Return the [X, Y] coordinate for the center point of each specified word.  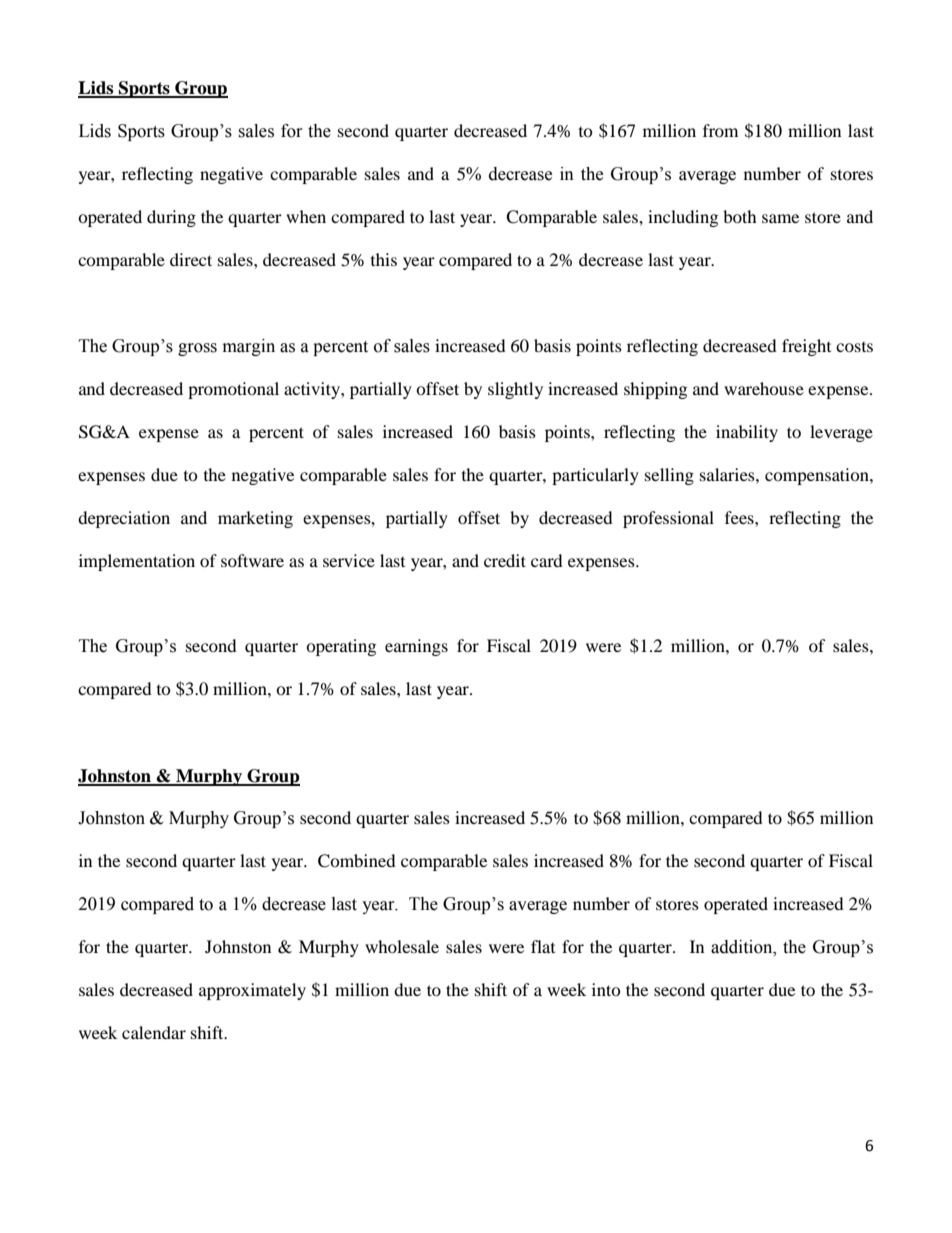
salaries [728, 474]
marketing [255, 519]
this [384, 259]
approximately [252, 991]
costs [854, 347]
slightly [515, 390]
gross [197, 349]
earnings [416, 647]
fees [740, 517]
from [720, 130]
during [171, 218]
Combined [357, 861]
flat [543, 946]
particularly [595, 476]
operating [341, 647]
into [606, 989]
